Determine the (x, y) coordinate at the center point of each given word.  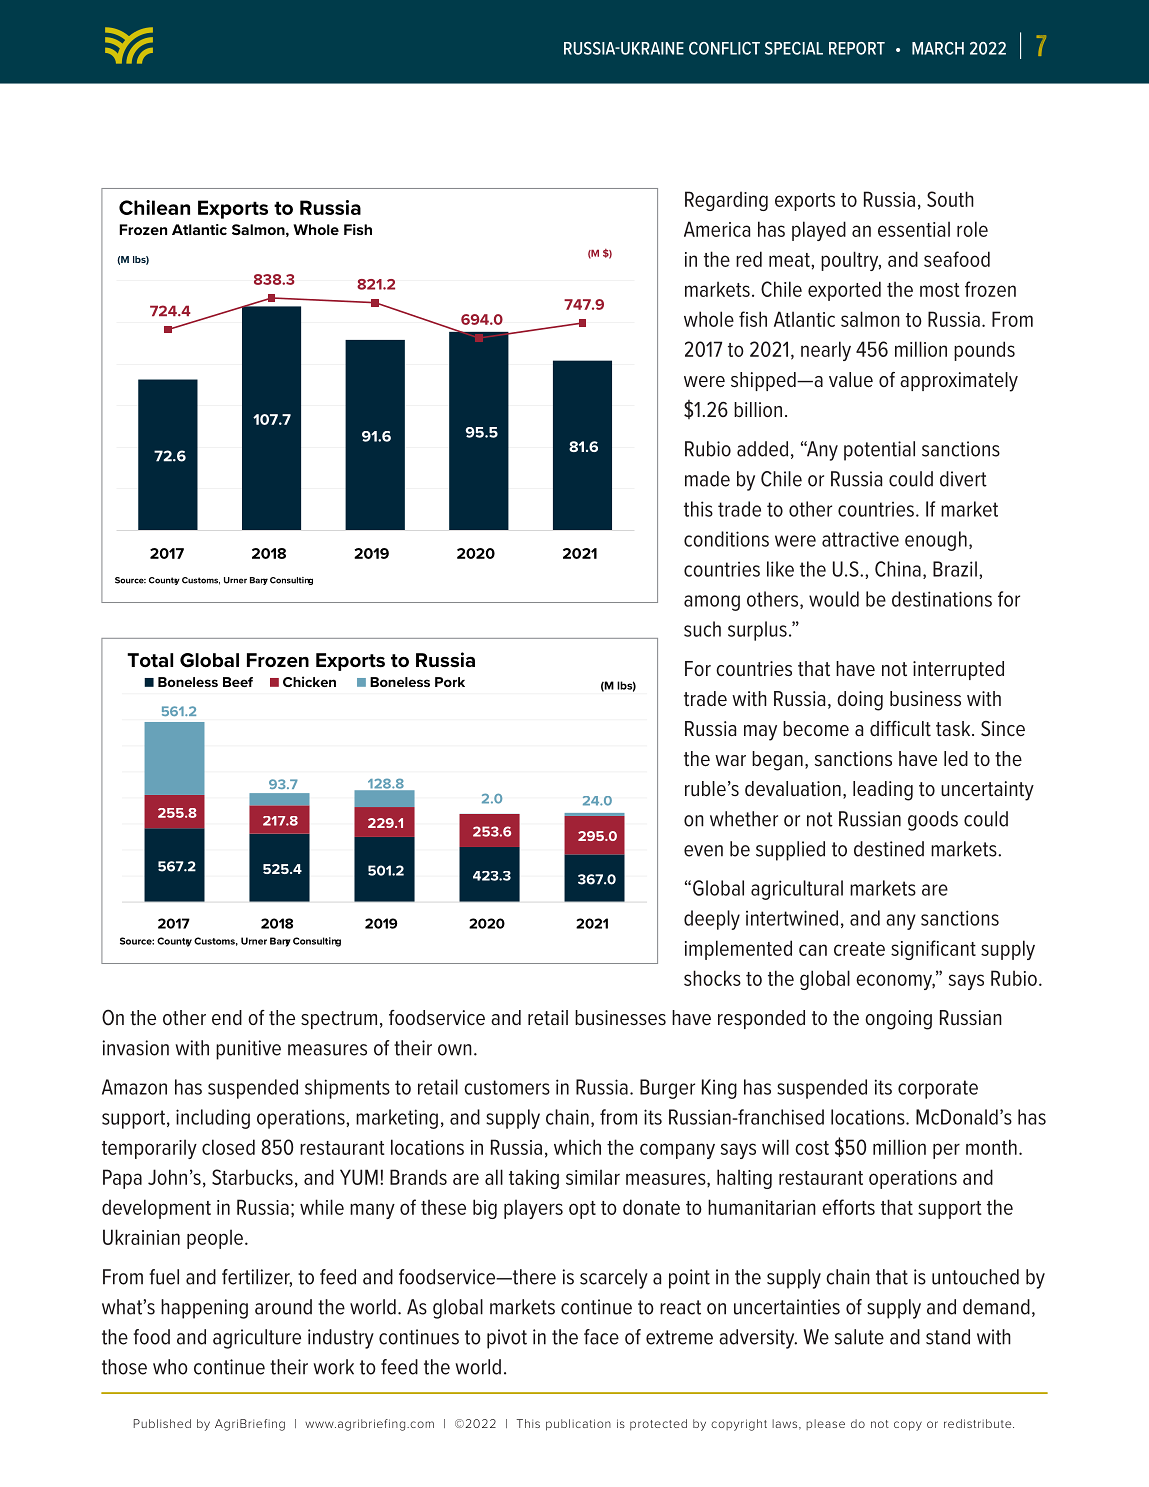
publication (578, 1425)
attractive (860, 539)
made (707, 479)
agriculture (257, 1339)
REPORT (857, 48)
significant (933, 950)
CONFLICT (724, 48)
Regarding (726, 201)
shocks (712, 978)
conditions (726, 539)
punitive (248, 1050)
